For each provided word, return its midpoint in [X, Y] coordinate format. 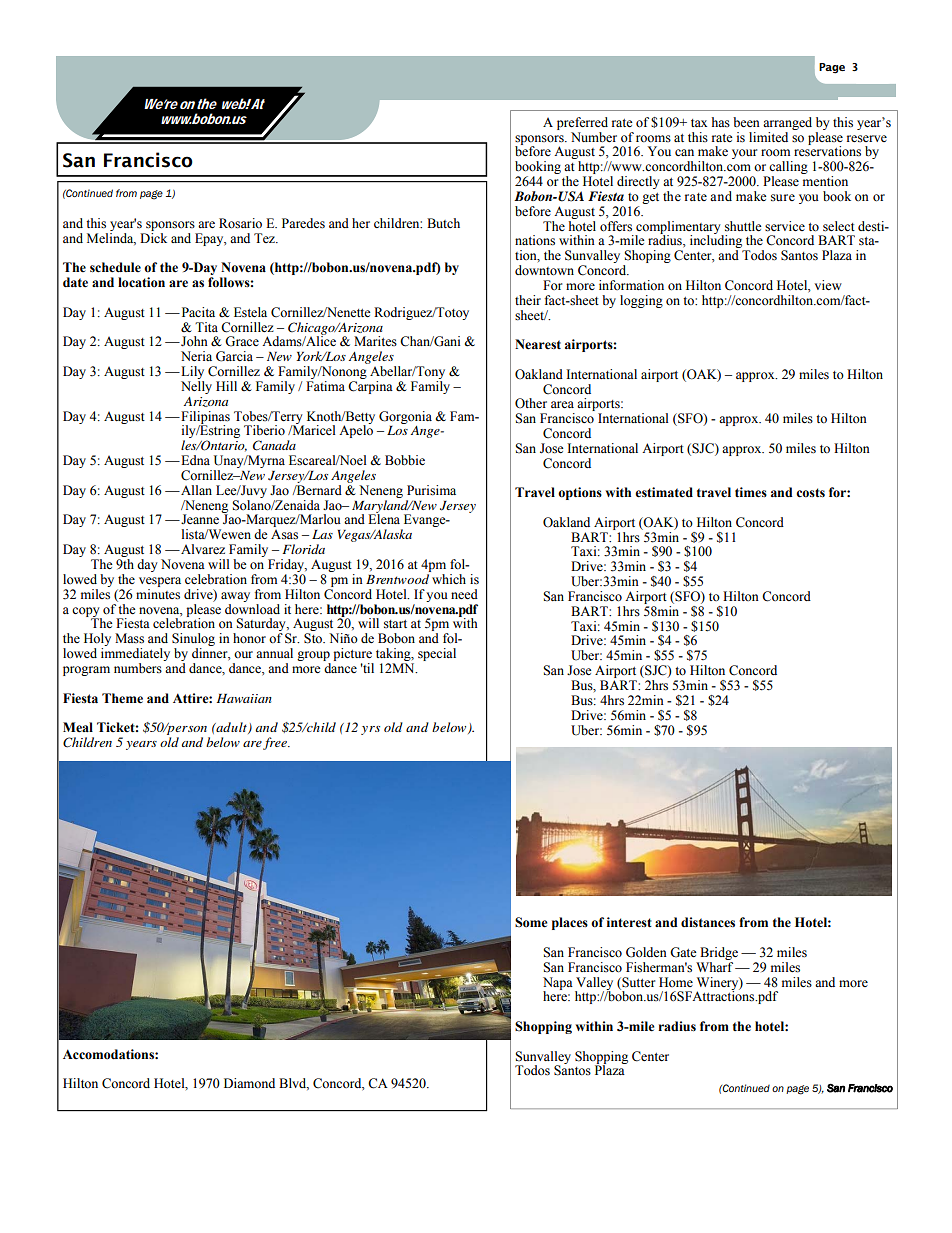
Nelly [196, 387]
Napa [558, 984]
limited [768, 137]
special [437, 654]
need [464, 594]
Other [531, 403]
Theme [122, 698]
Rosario [240, 223]
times [751, 492]
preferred [582, 123]
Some [531, 922]
